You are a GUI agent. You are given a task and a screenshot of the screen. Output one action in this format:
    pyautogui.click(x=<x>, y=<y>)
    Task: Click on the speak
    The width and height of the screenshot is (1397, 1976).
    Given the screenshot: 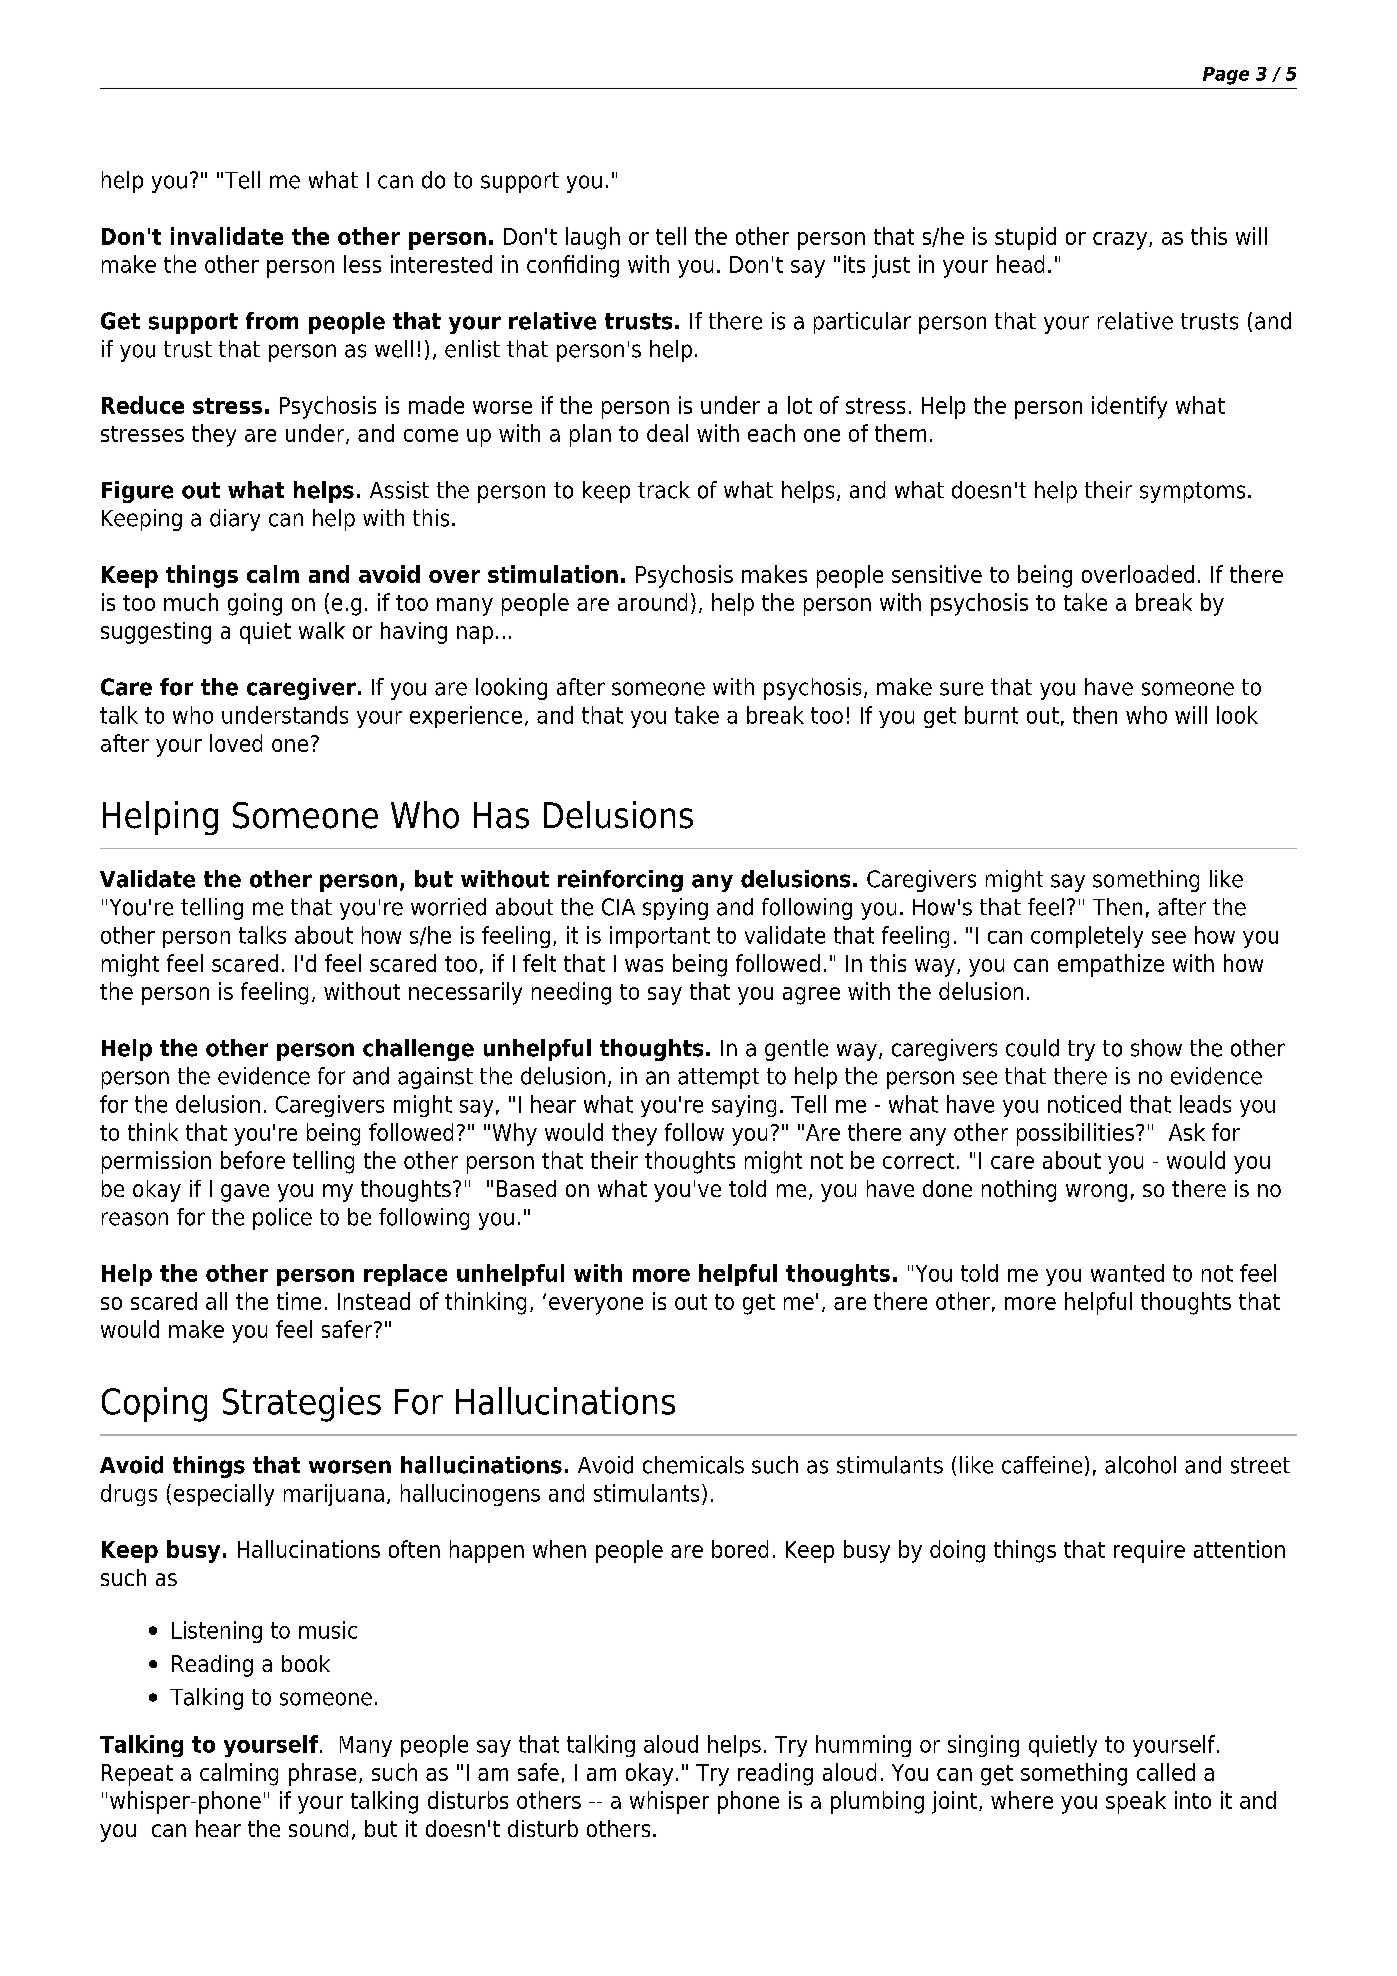 What is the action you would take?
    pyautogui.click(x=1136, y=1802)
